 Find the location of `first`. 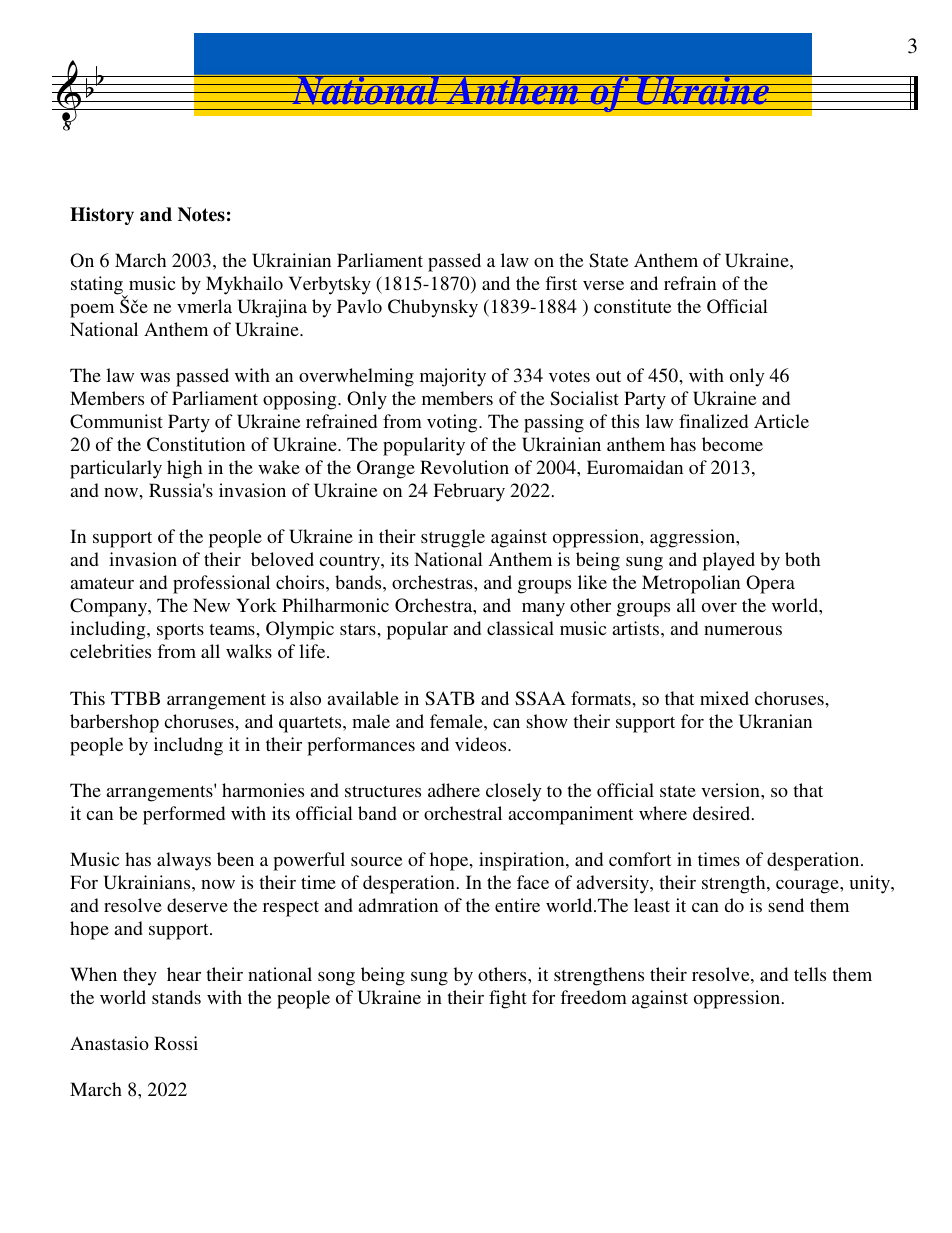

first is located at coordinates (561, 283).
